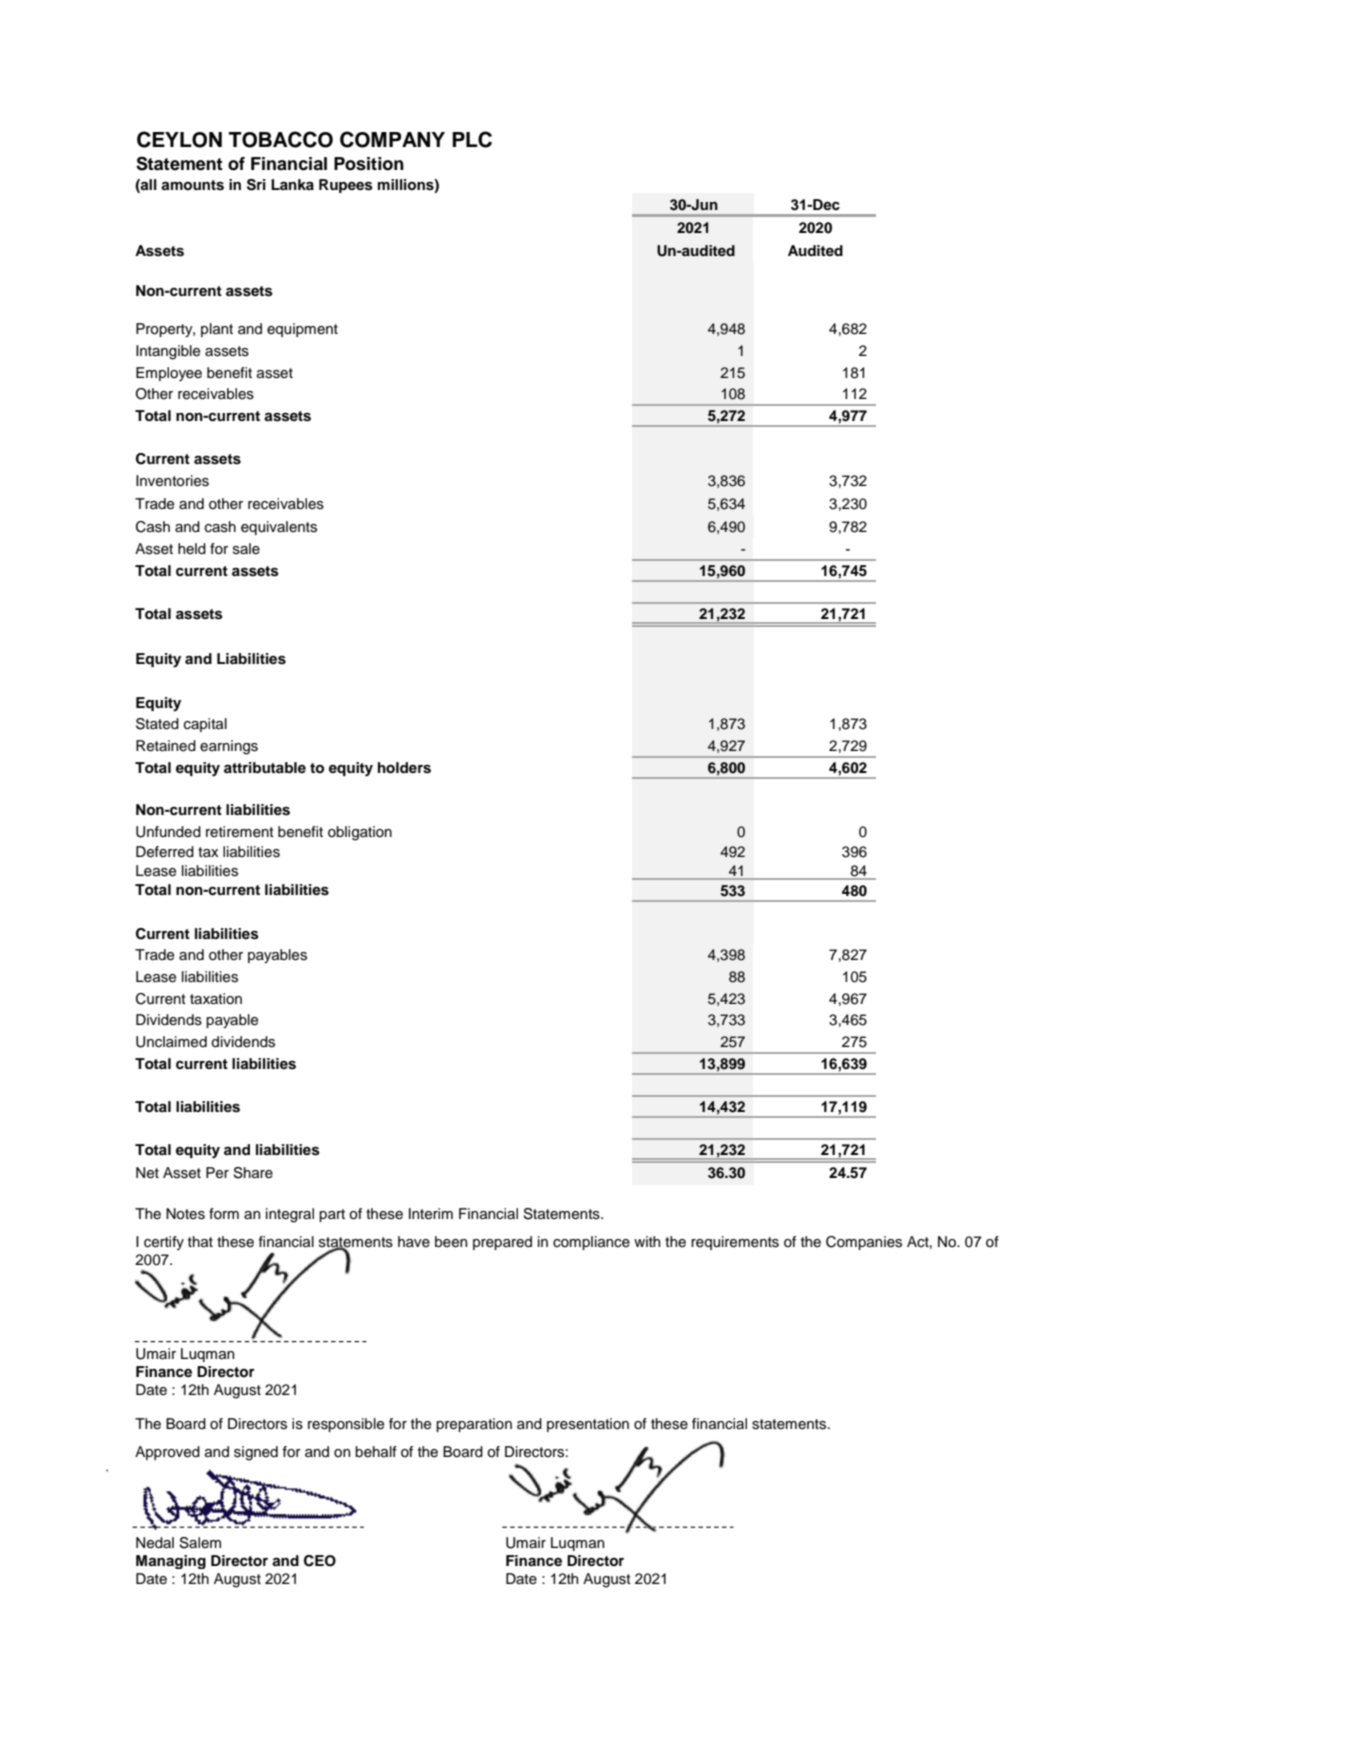 The width and height of the image is (1345, 1741). Describe the element at coordinates (392, 139) in the image. I see `COMPANY` at that location.
